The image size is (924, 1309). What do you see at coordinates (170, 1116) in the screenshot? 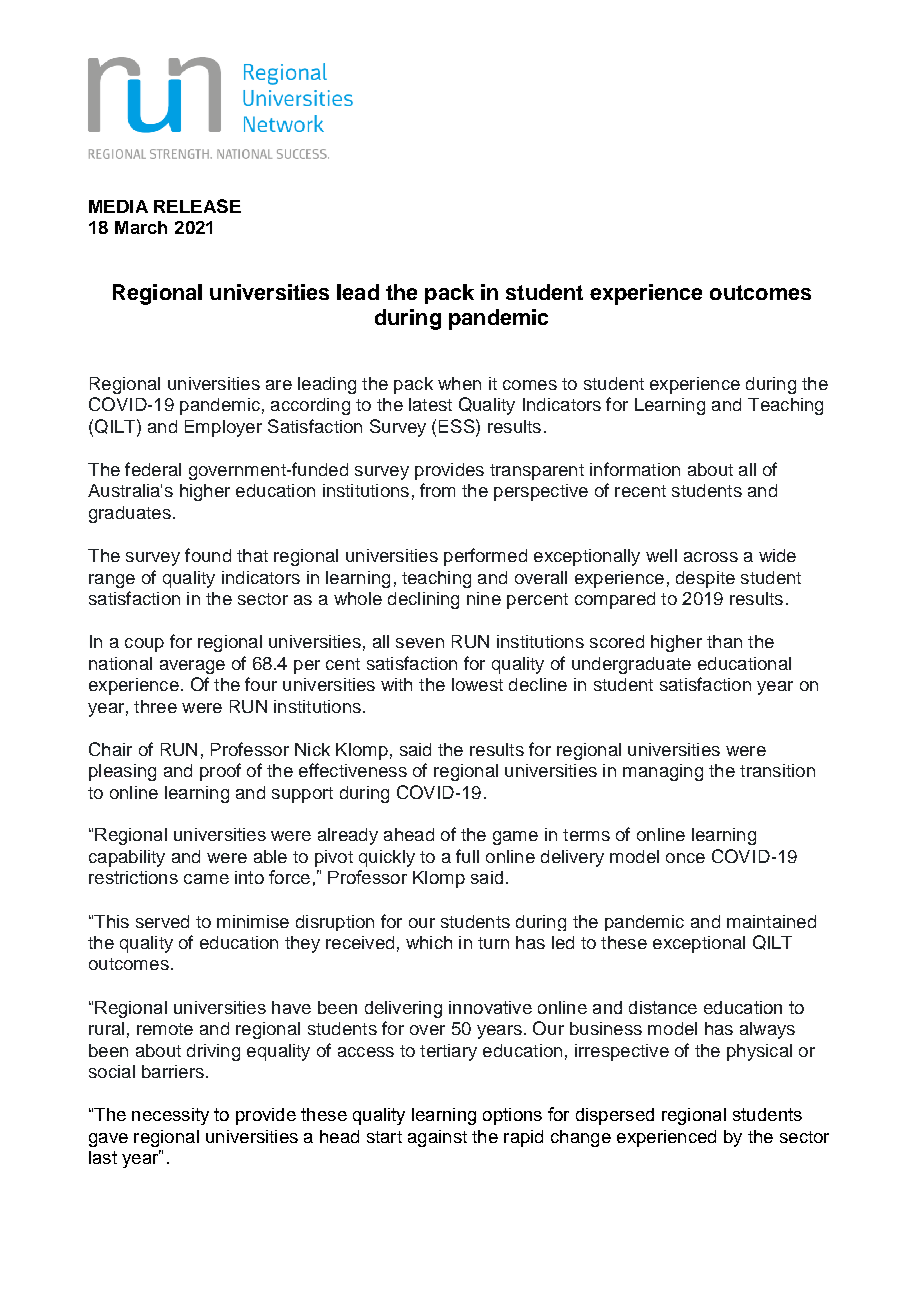
I see `necessity` at bounding box center [170, 1116].
